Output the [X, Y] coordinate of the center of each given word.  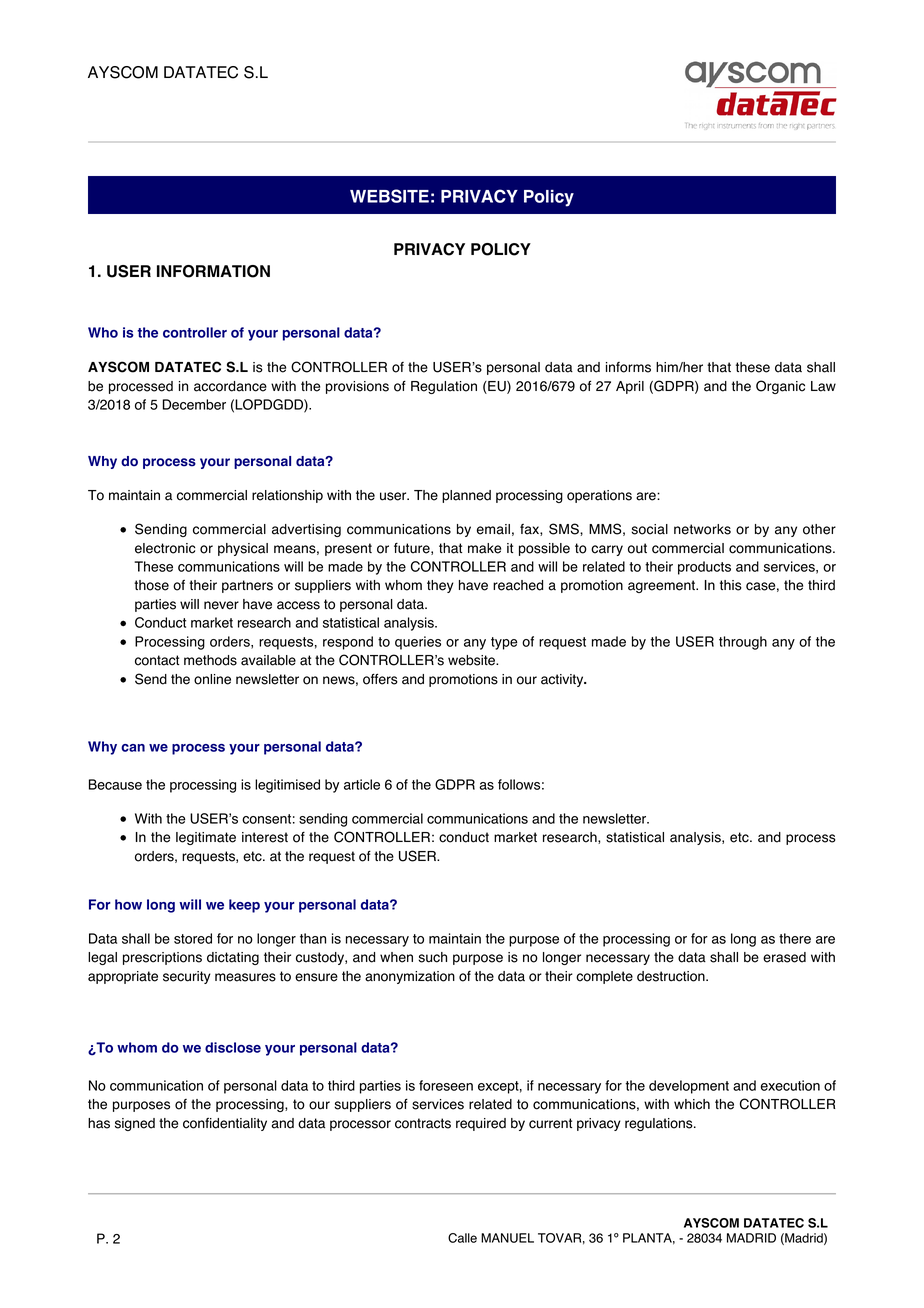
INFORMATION [213, 271]
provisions [357, 387]
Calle [462, 1238]
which [692, 1104]
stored [193, 938]
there [795, 938]
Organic [780, 387]
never [221, 605]
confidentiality [225, 1124]
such [432, 957]
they [440, 586]
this [731, 585]
